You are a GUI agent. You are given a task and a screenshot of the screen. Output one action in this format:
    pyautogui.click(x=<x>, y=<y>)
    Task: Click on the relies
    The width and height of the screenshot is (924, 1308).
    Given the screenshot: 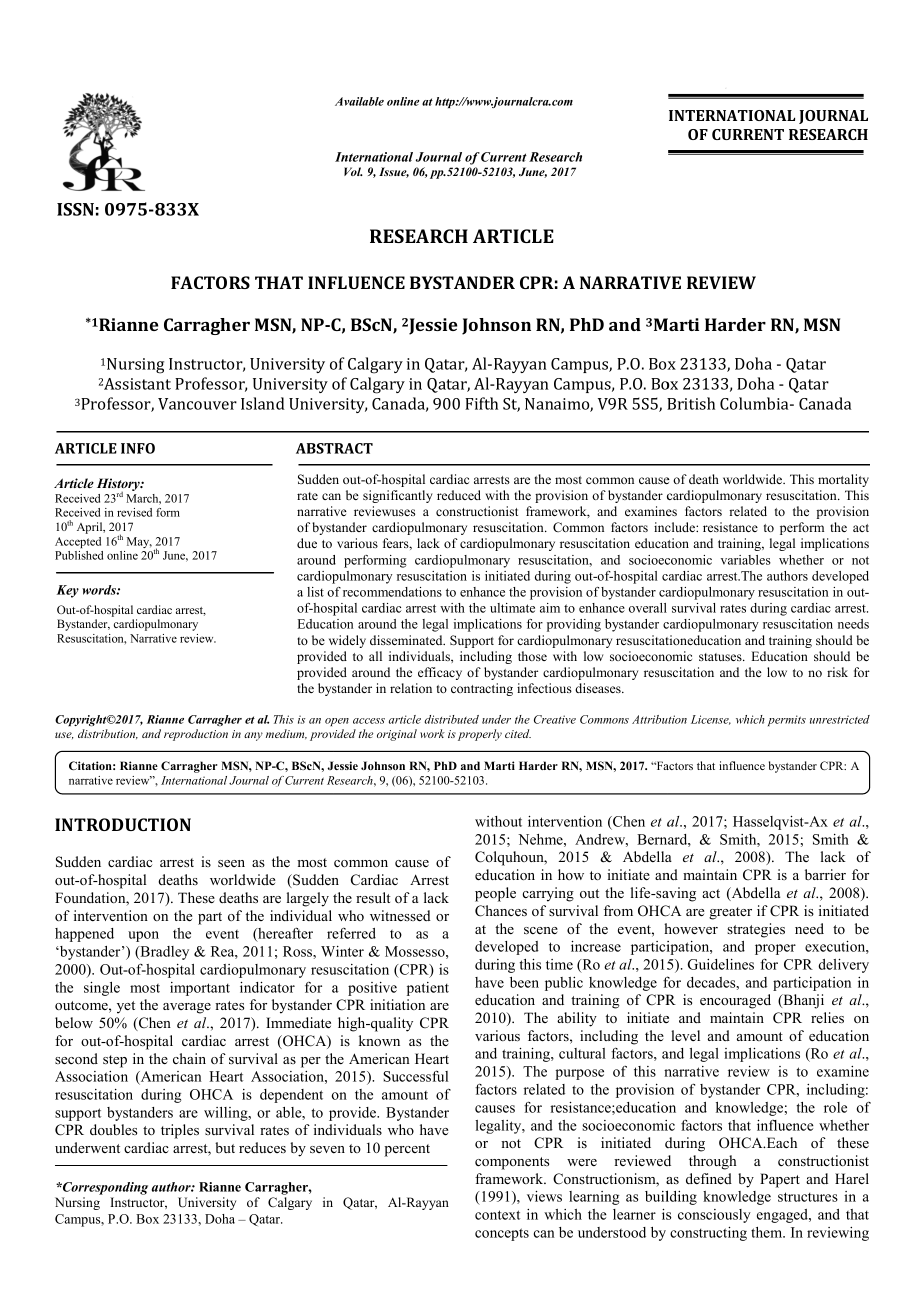 What is the action you would take?
    pyautogui.click(x=827, y=1017)
